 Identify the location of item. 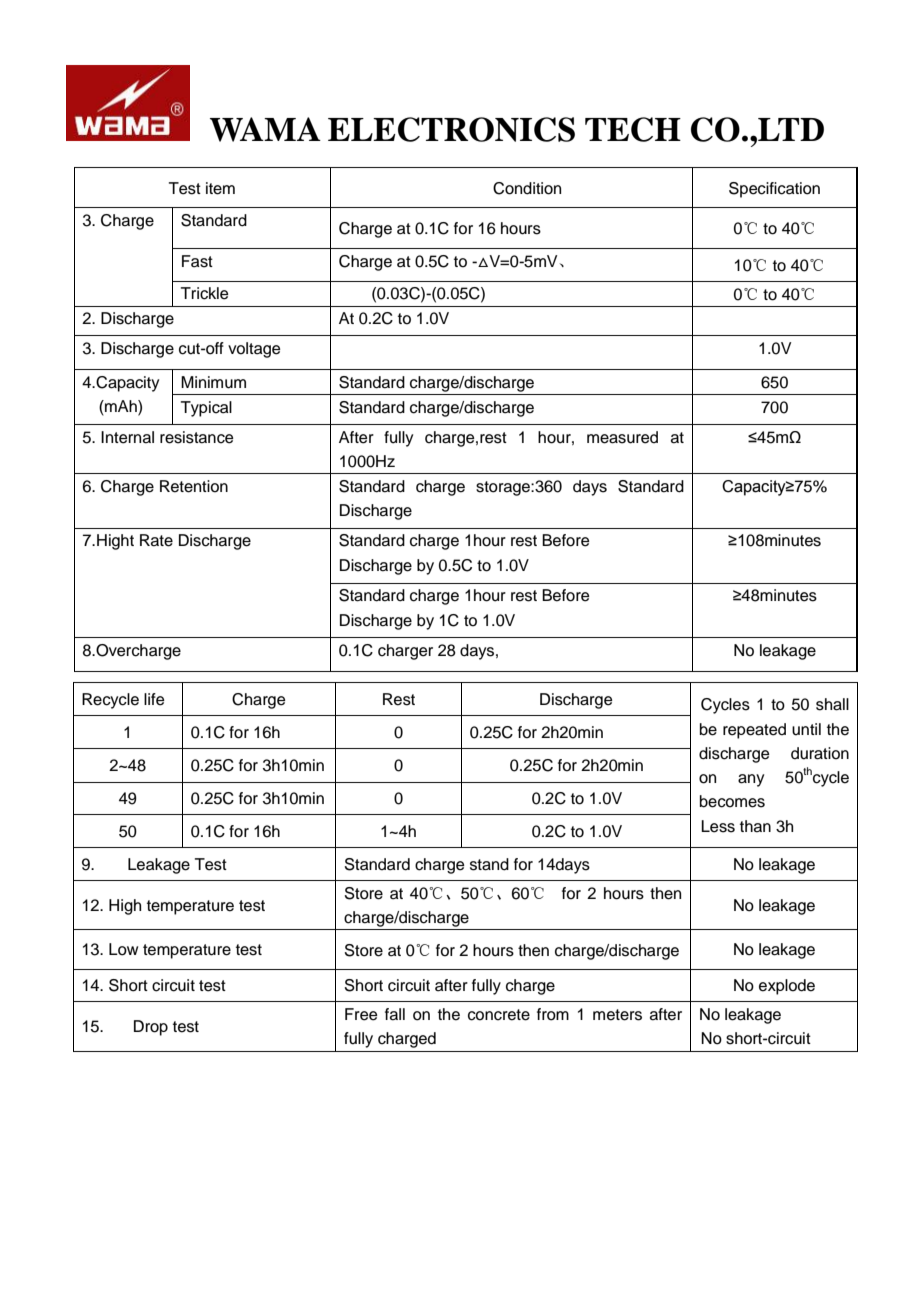
(220, 188).
